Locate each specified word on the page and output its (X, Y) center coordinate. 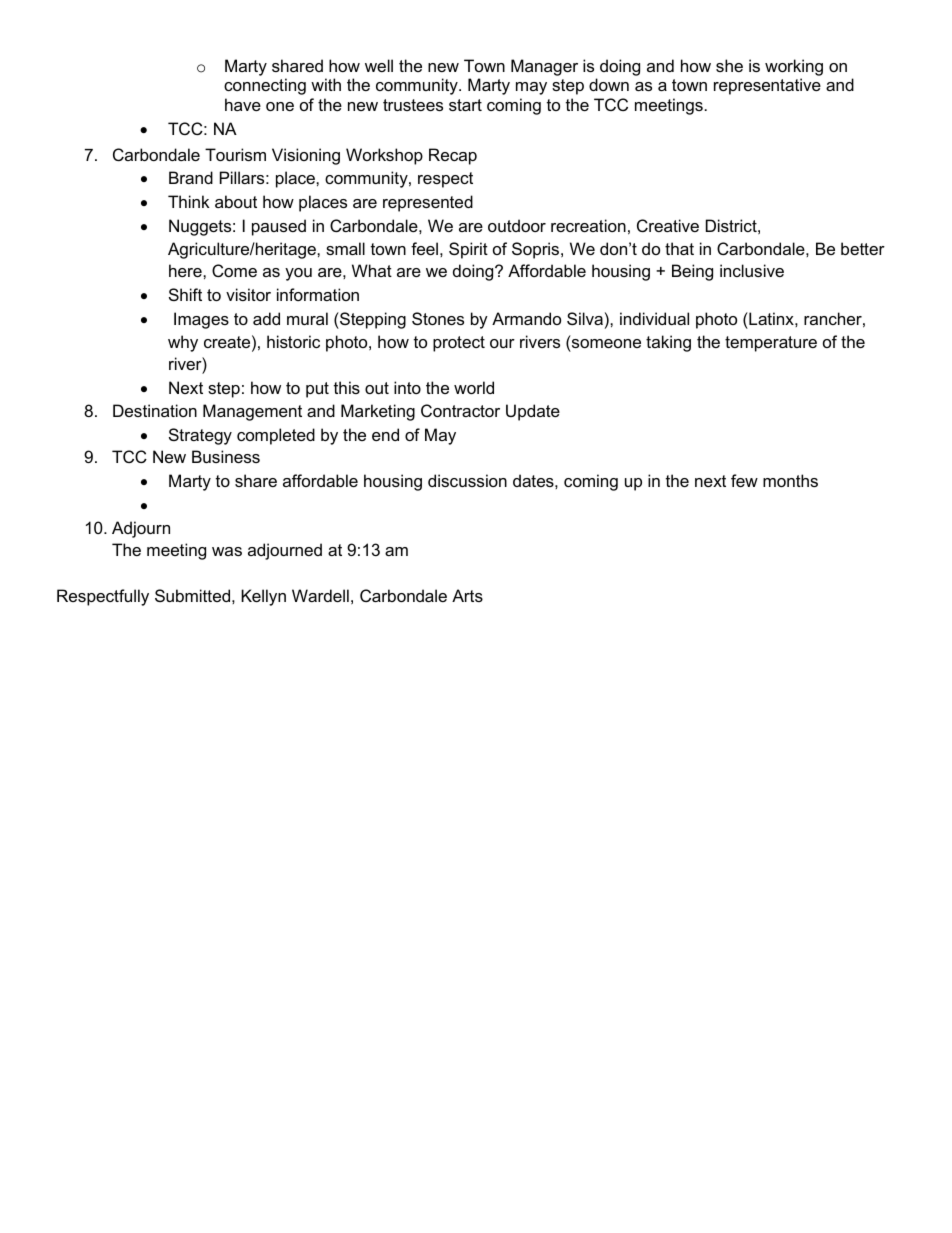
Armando (526, 318)
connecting (265, 86)
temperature (771, 344)
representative (767, 86)
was (227, 551)
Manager (544, 67)
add (266, 318)
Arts (467, 595)
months (790, 480)
